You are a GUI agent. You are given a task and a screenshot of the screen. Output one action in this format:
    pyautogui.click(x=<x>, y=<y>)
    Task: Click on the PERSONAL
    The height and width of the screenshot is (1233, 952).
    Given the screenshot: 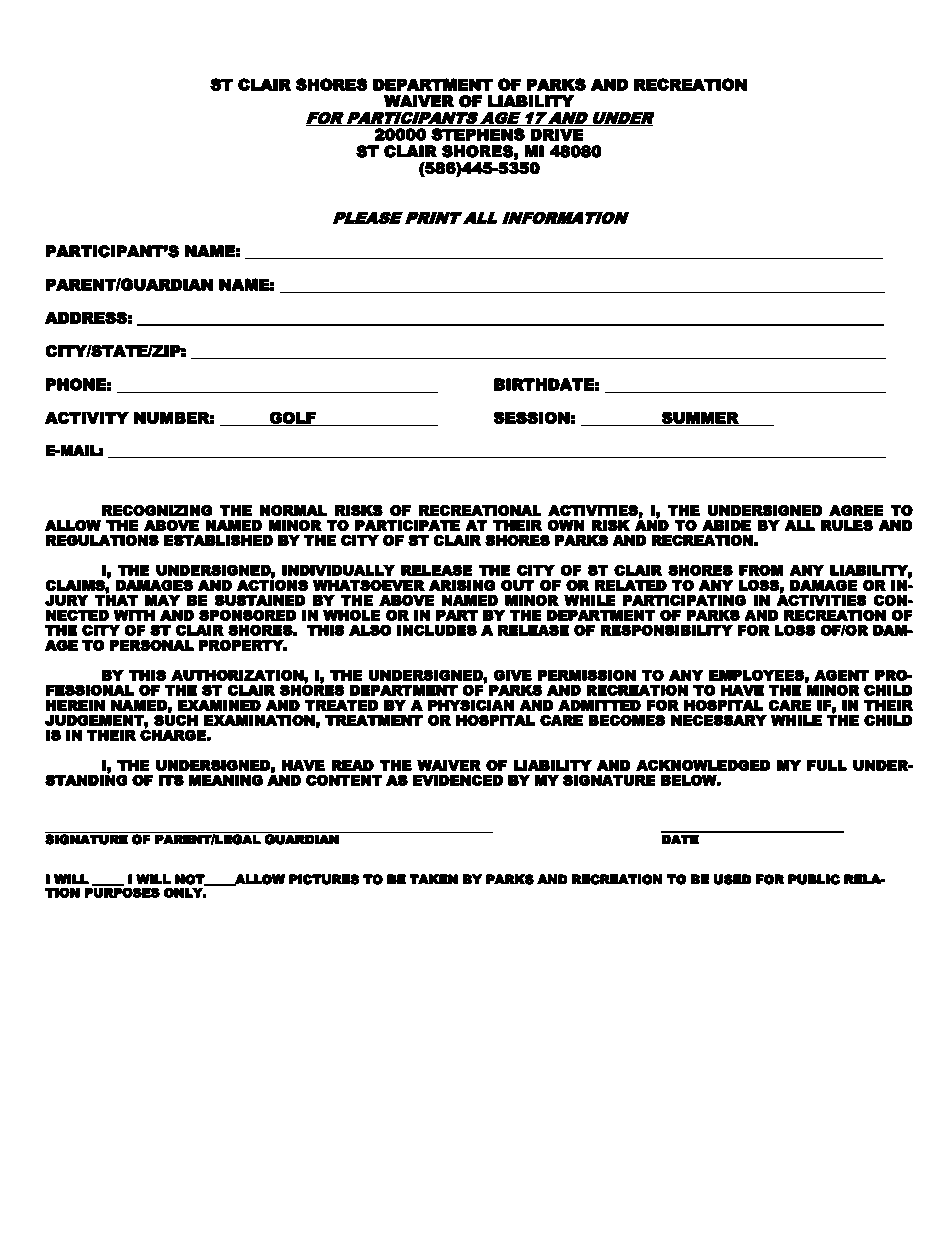 What is the action you would take?
    pyautogui.click(x=152, y=645)
